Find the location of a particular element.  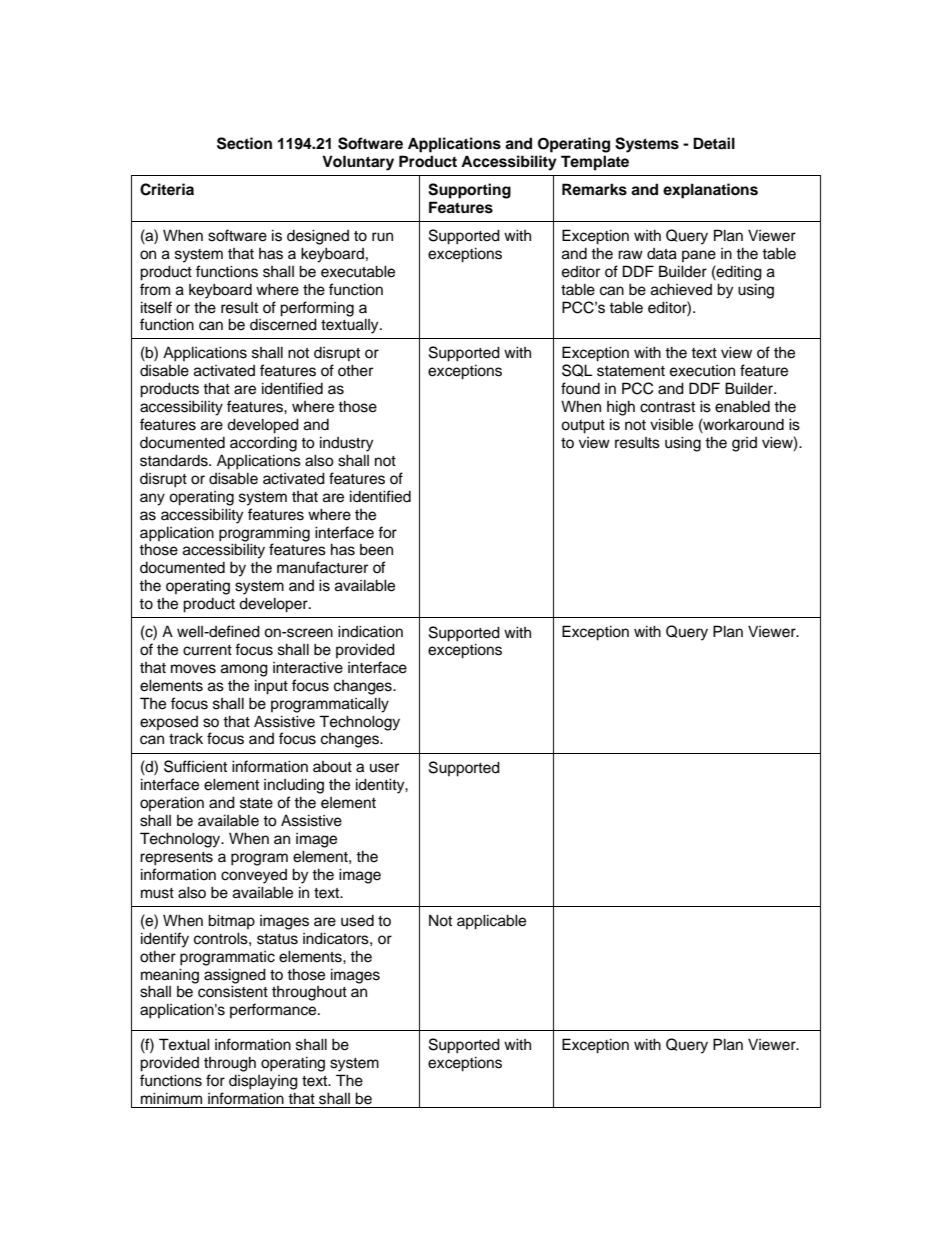

applicable is located at coordinates (491, 922).
